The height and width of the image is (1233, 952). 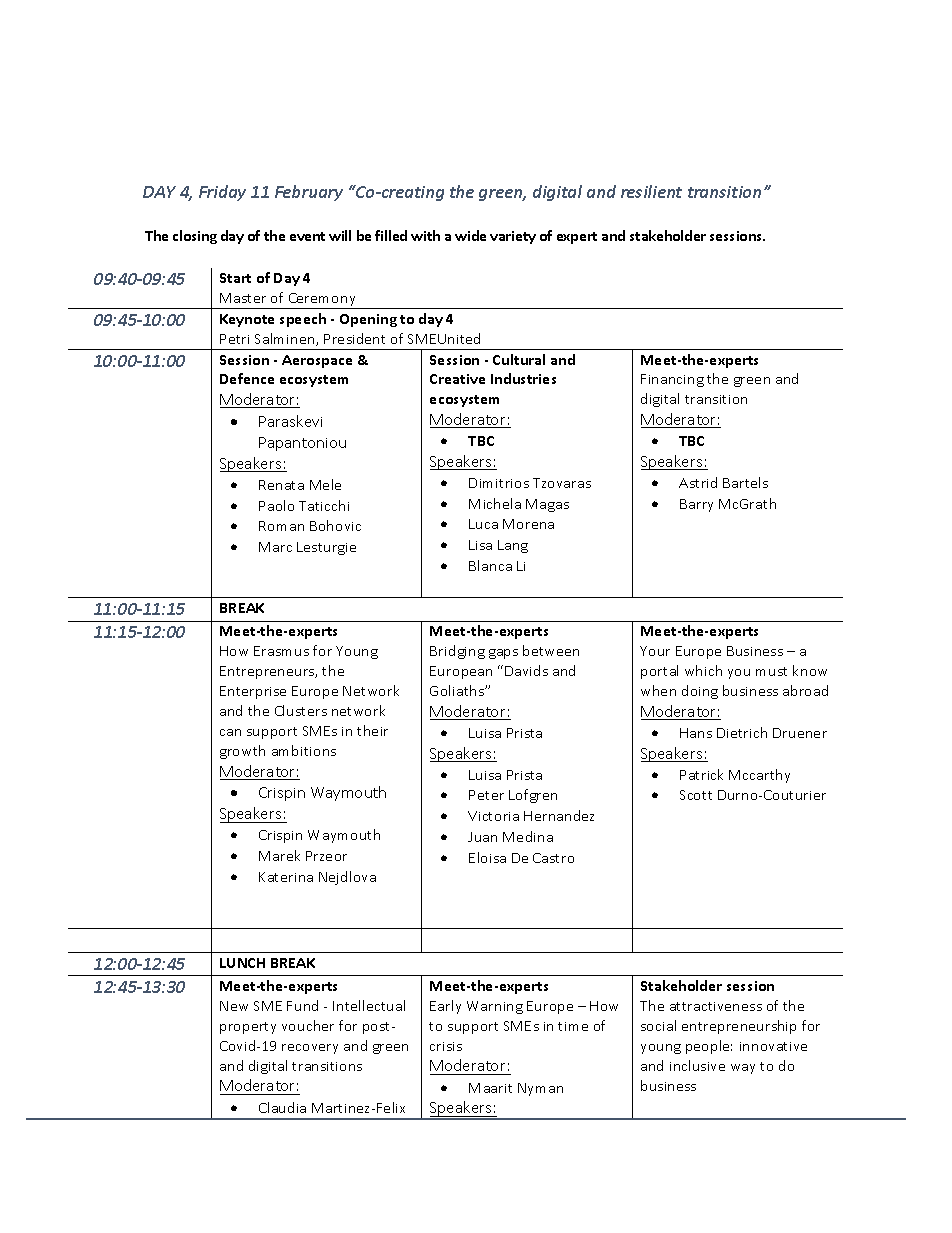 I want to click on Claudia, so click(x=282, y=1107).
